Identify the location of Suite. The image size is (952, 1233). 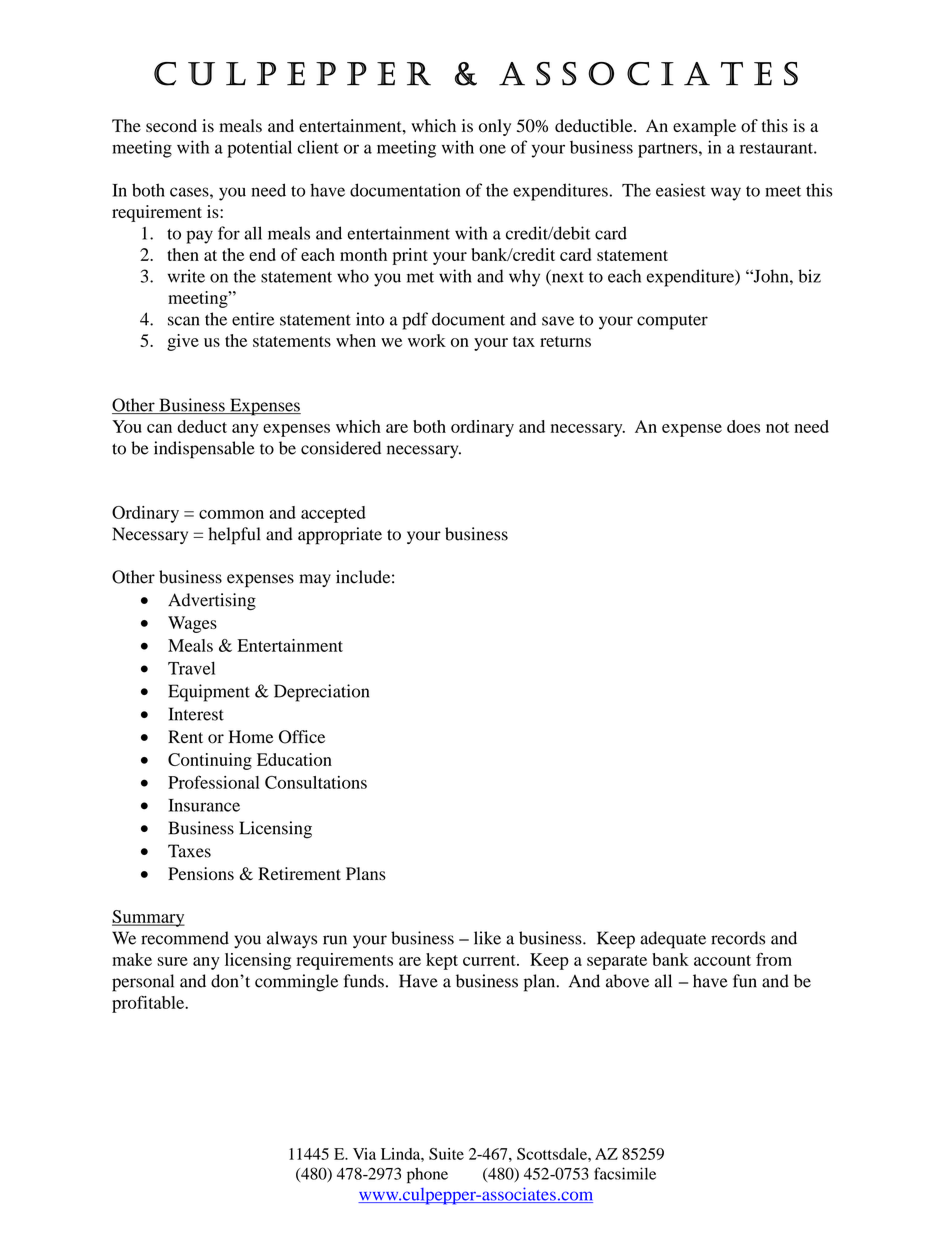
(446, 1154).
